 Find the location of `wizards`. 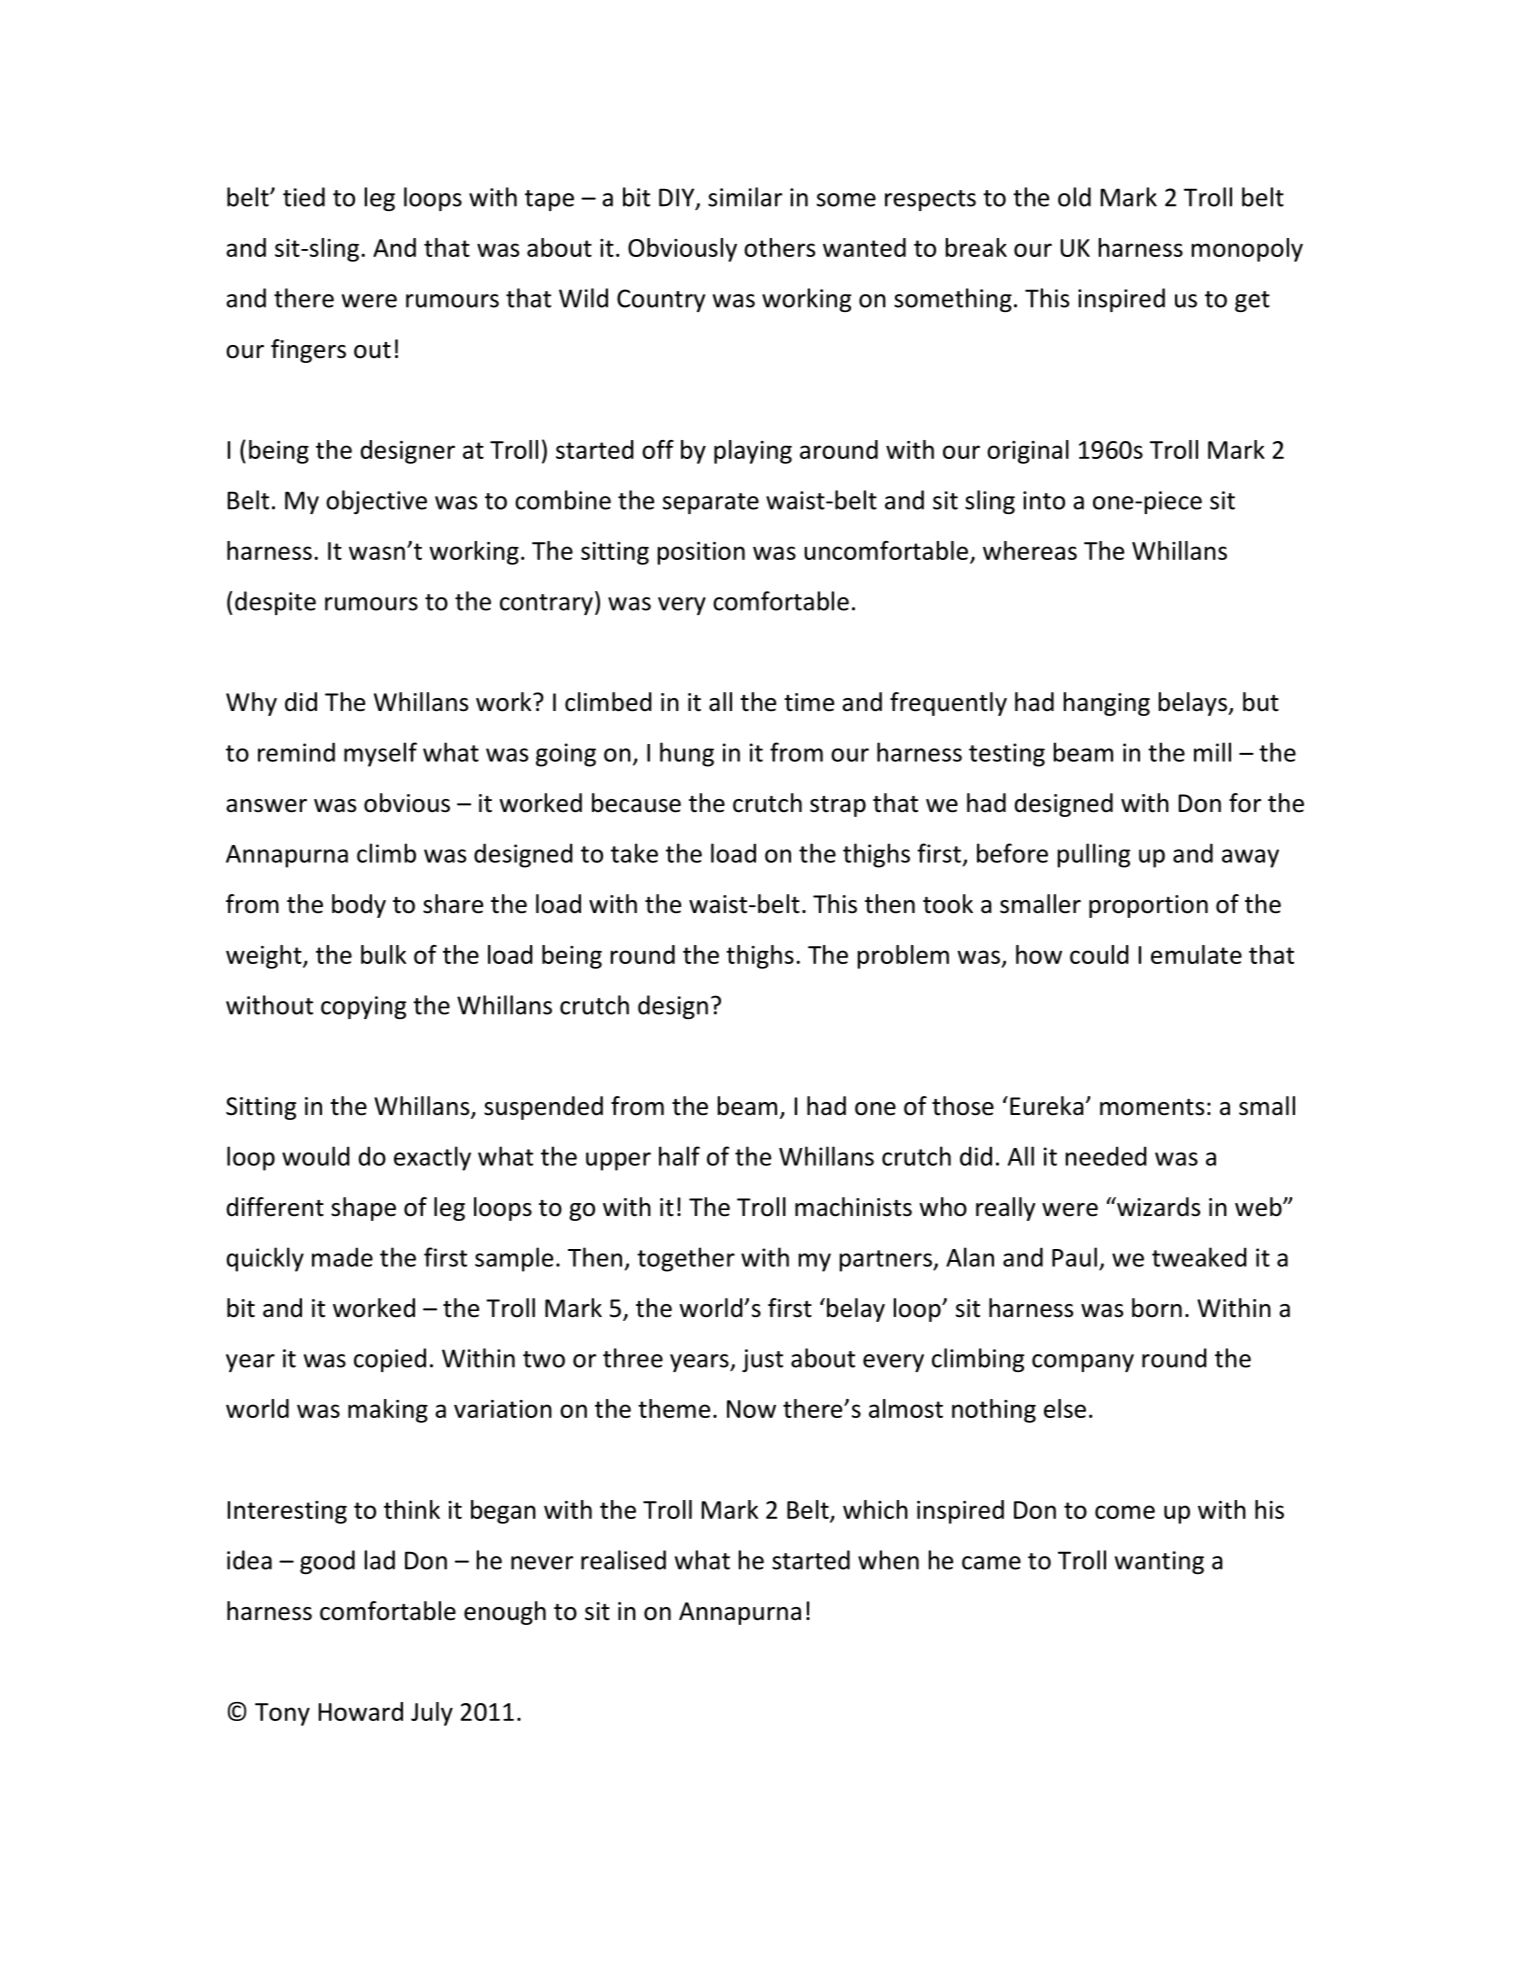

wizards is located at coordinates (1157, 1207).
